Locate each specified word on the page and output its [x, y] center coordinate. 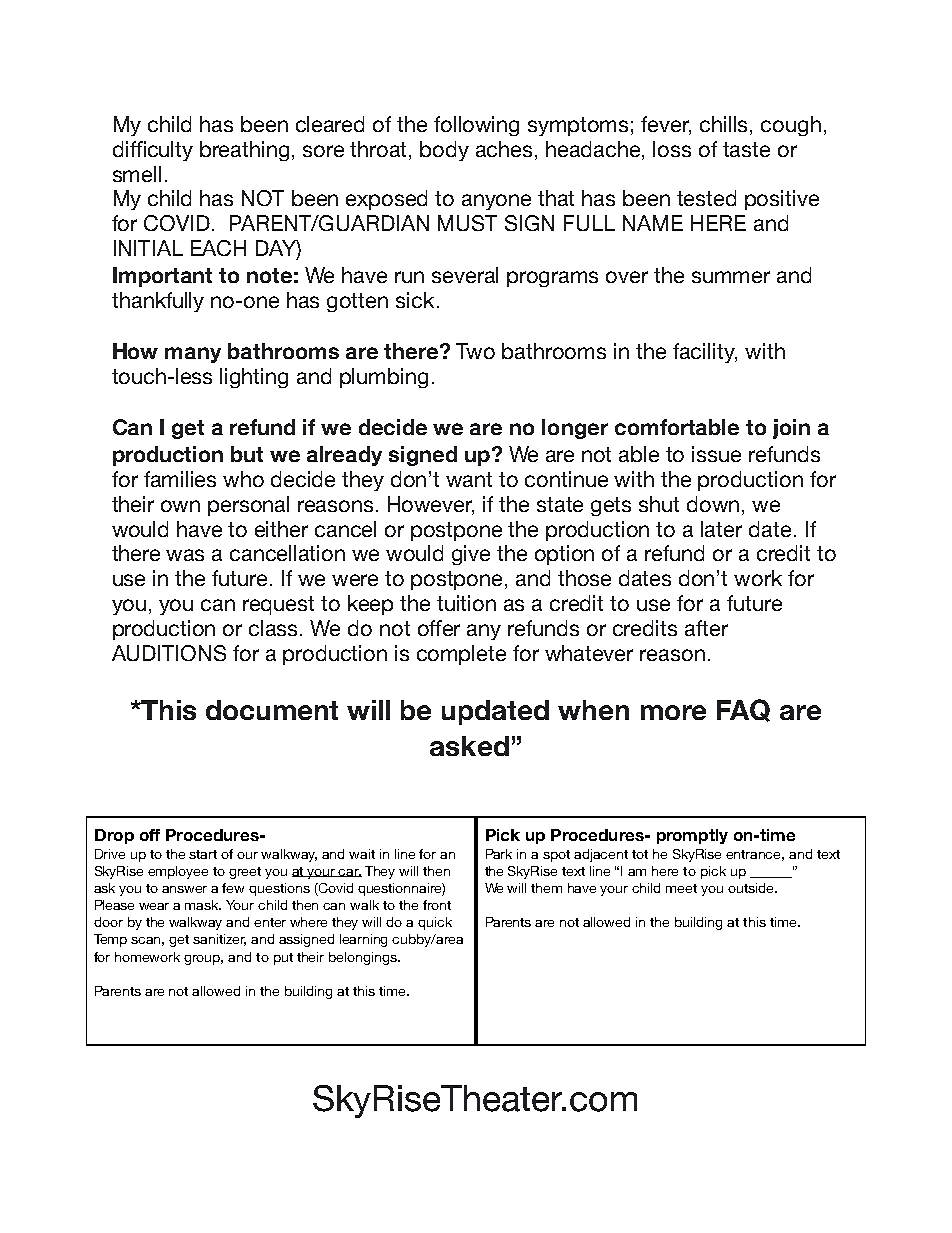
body [444, 151]
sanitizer [219, 940]
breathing [244, 151]
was [185, 555]
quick [435, 923]
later [721, 529]
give [471, 555]
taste [746, 149]
